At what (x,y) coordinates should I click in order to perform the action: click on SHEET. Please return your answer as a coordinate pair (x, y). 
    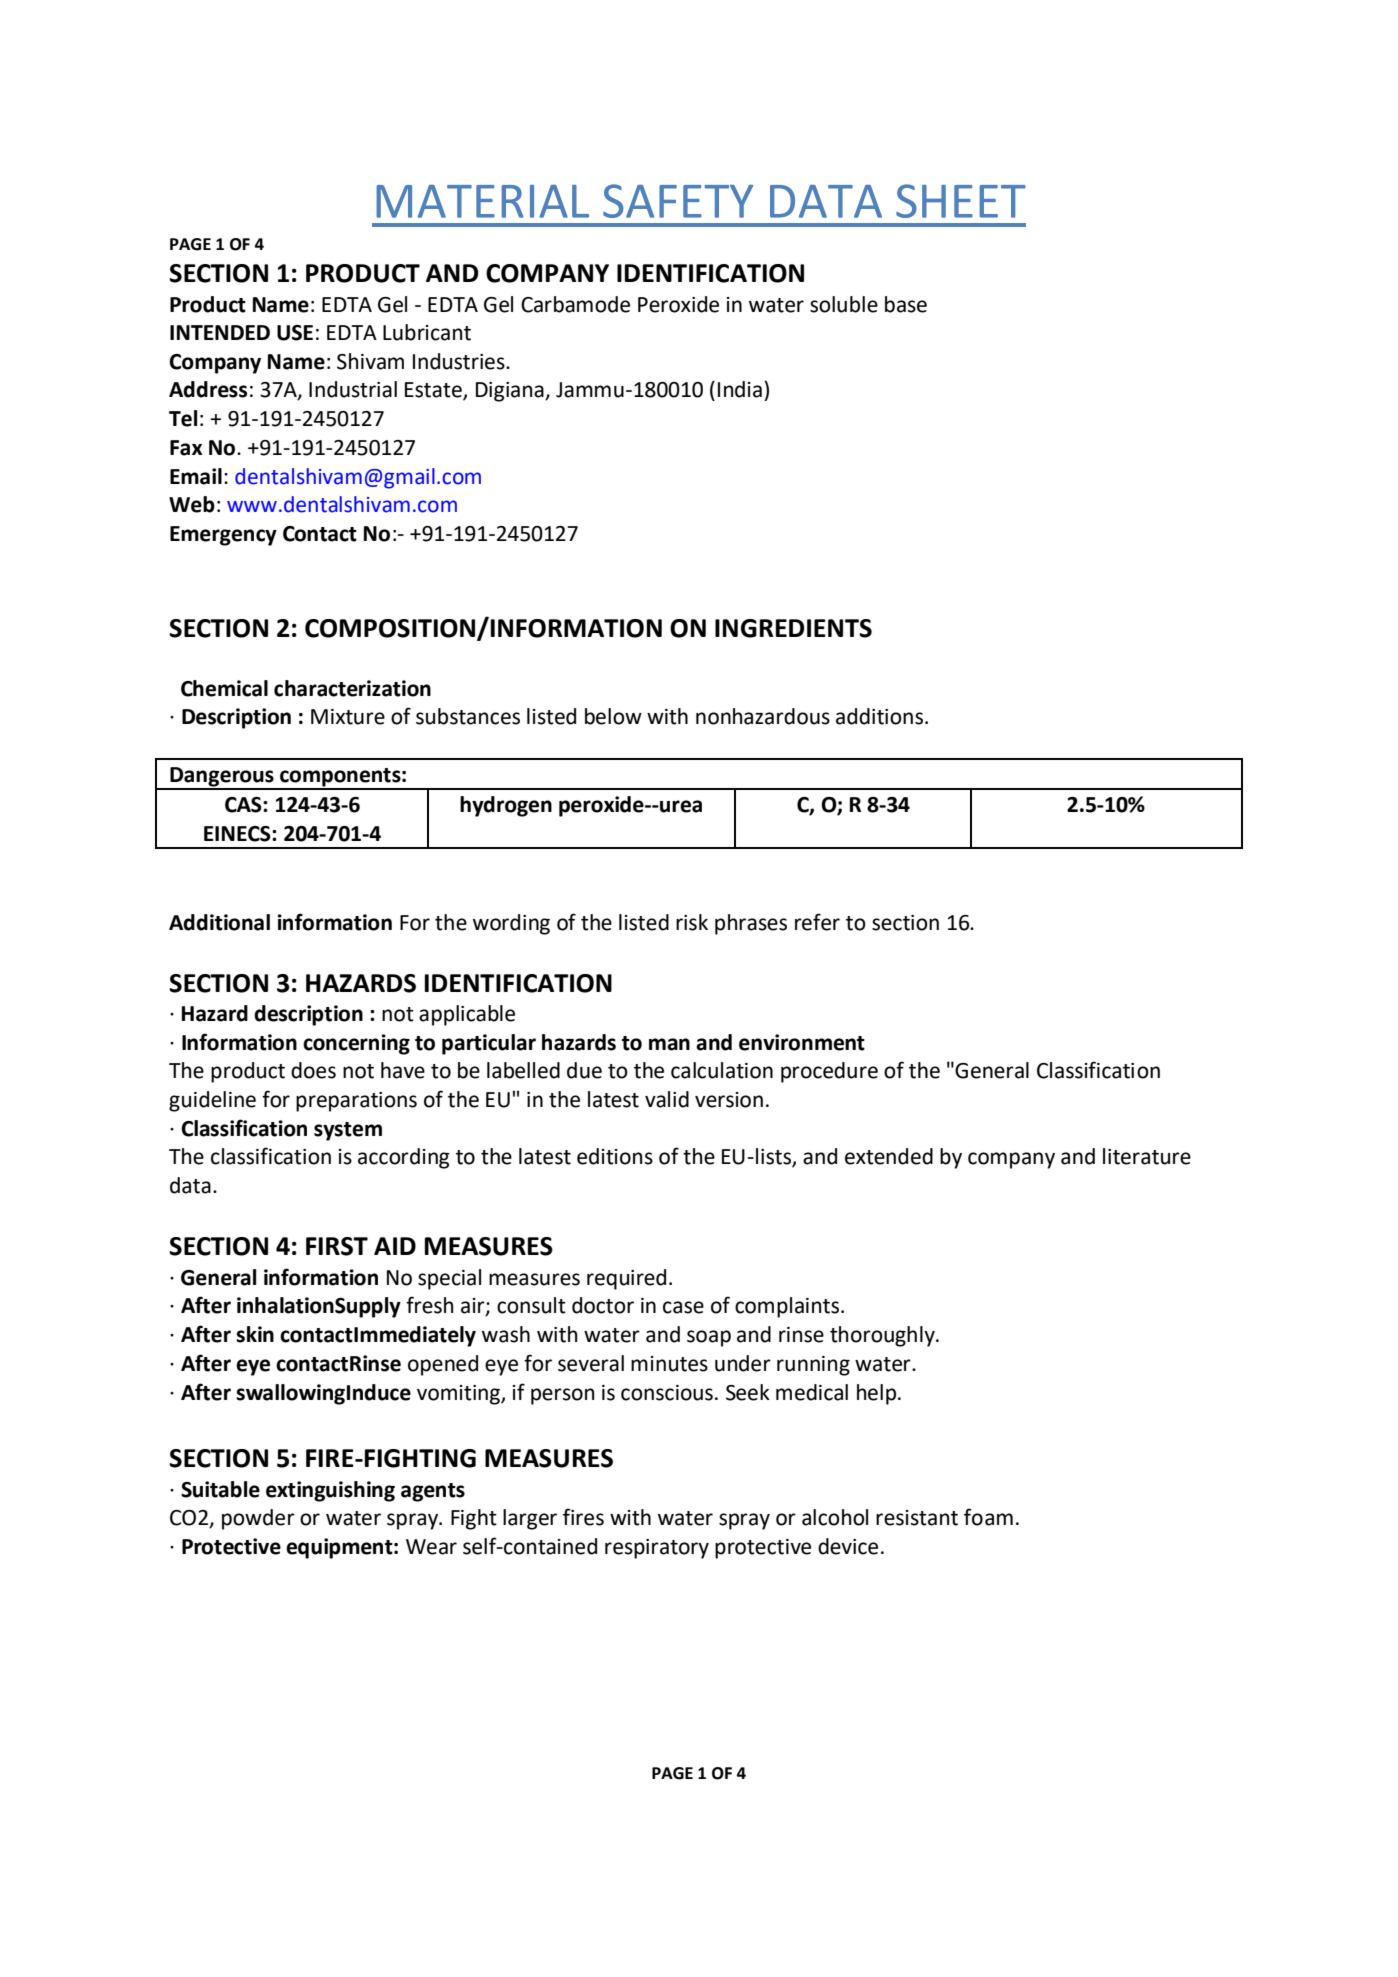
    Looking at the image, I should click on (961, 201).
